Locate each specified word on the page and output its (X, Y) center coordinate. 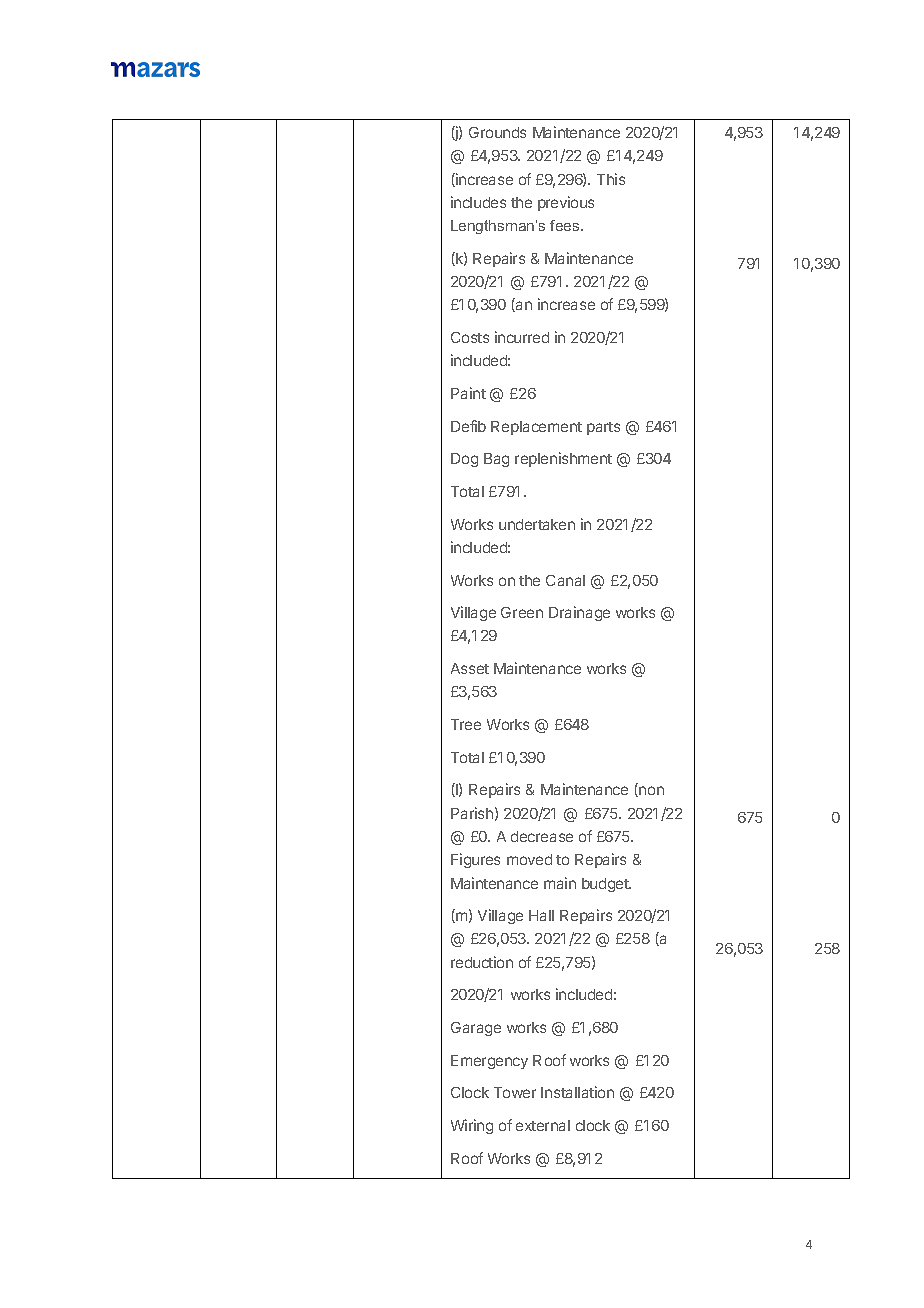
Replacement (536, 428)
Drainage (579, 613)
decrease (542, 836)
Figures (475, 860)
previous (566, 203)
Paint (468, 393)
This (611, 179)
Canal (565, 580)
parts (603, 428)
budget (606, 885)
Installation (577, 1092)
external (543, 1125)
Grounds (497, 132)
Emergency (489, 1062)
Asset (470, 668)
